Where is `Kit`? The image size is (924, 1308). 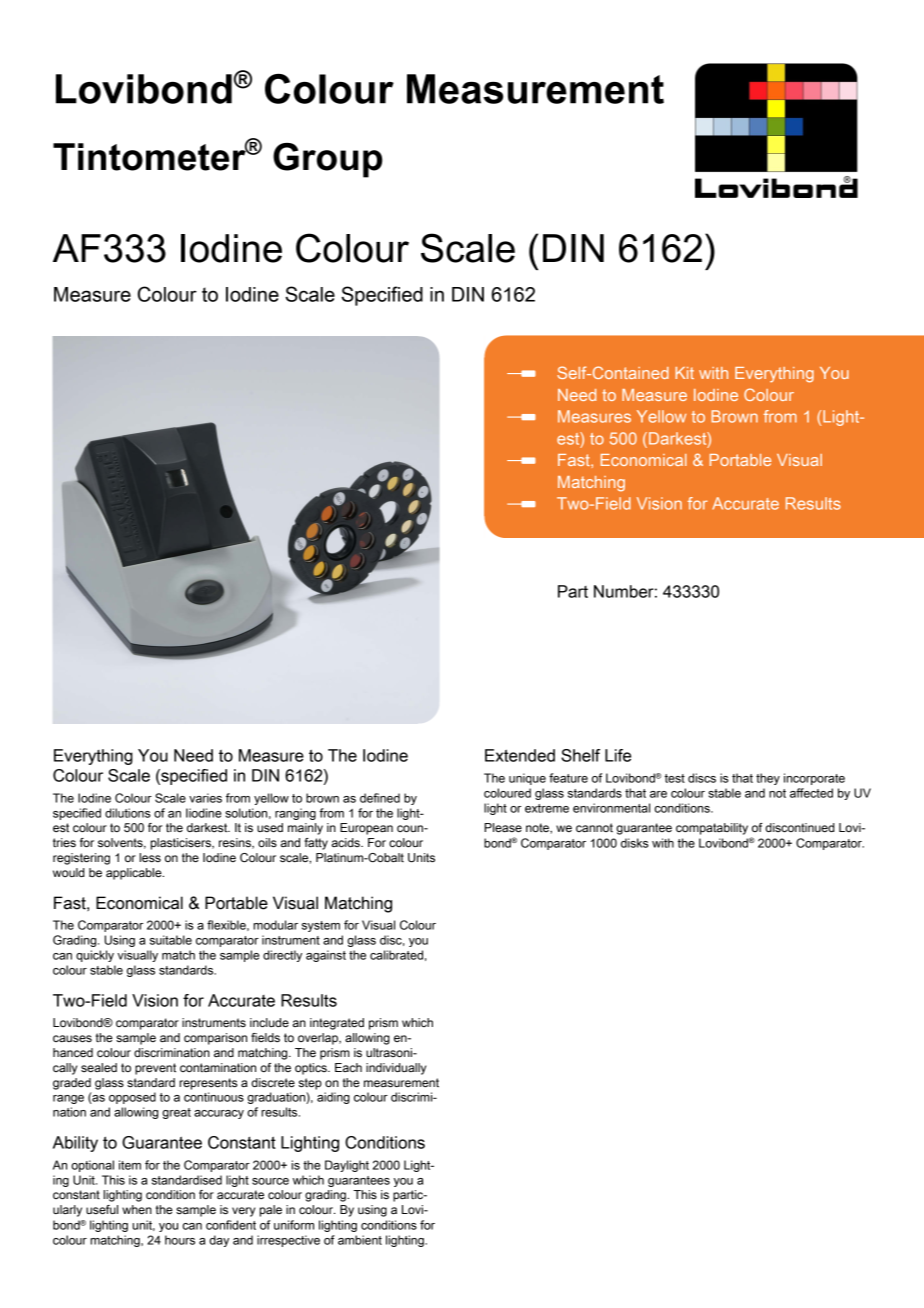 Kit is located at coordinates (684, 373).
